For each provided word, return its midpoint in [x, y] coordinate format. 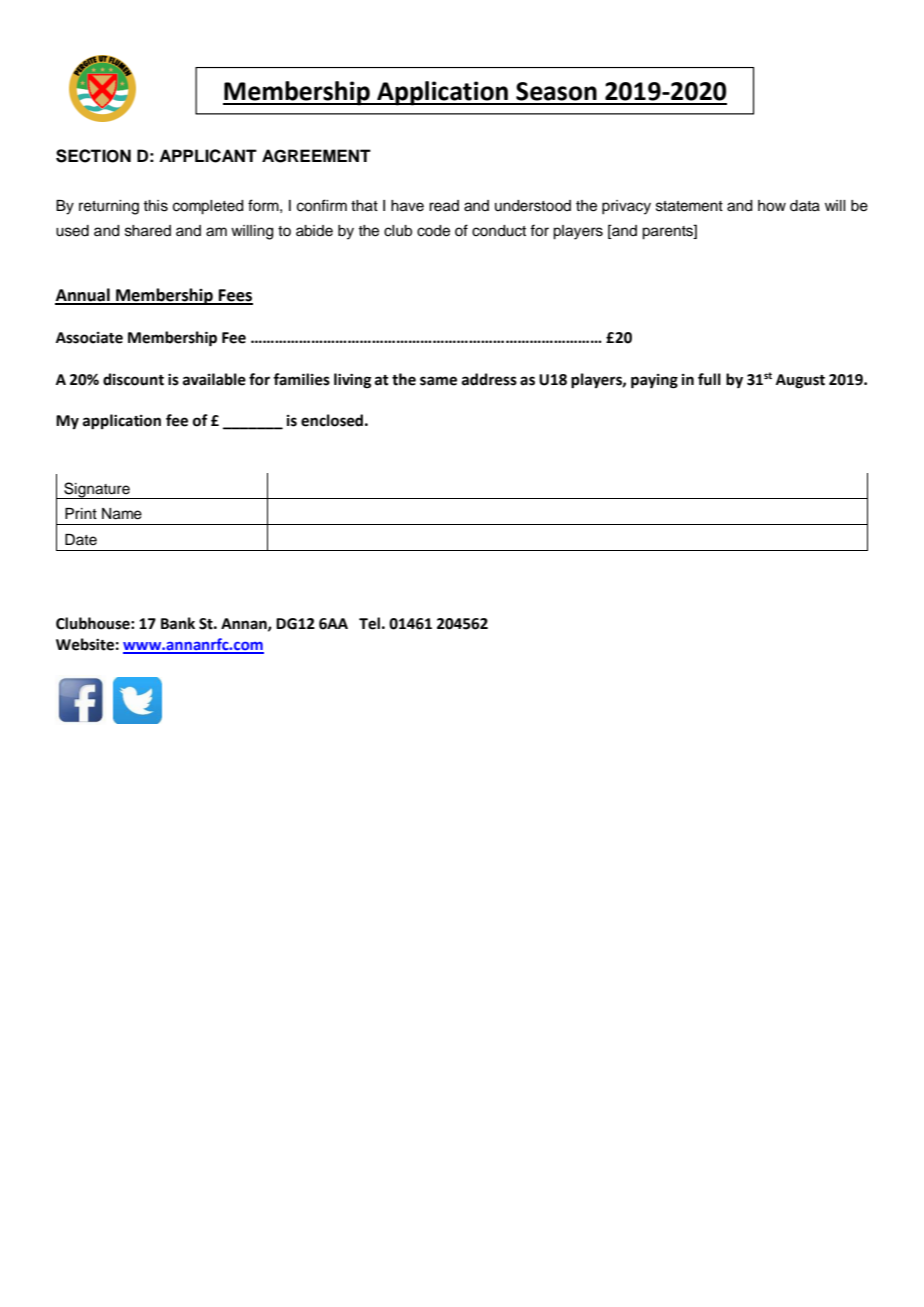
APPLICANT [208, 156]
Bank [178, 623]
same [438, 381]
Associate [89, 338]
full [709, 379]
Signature [97, 490]
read [444, 206]
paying [654, 381]
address [489, 379]
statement [689, 206]
